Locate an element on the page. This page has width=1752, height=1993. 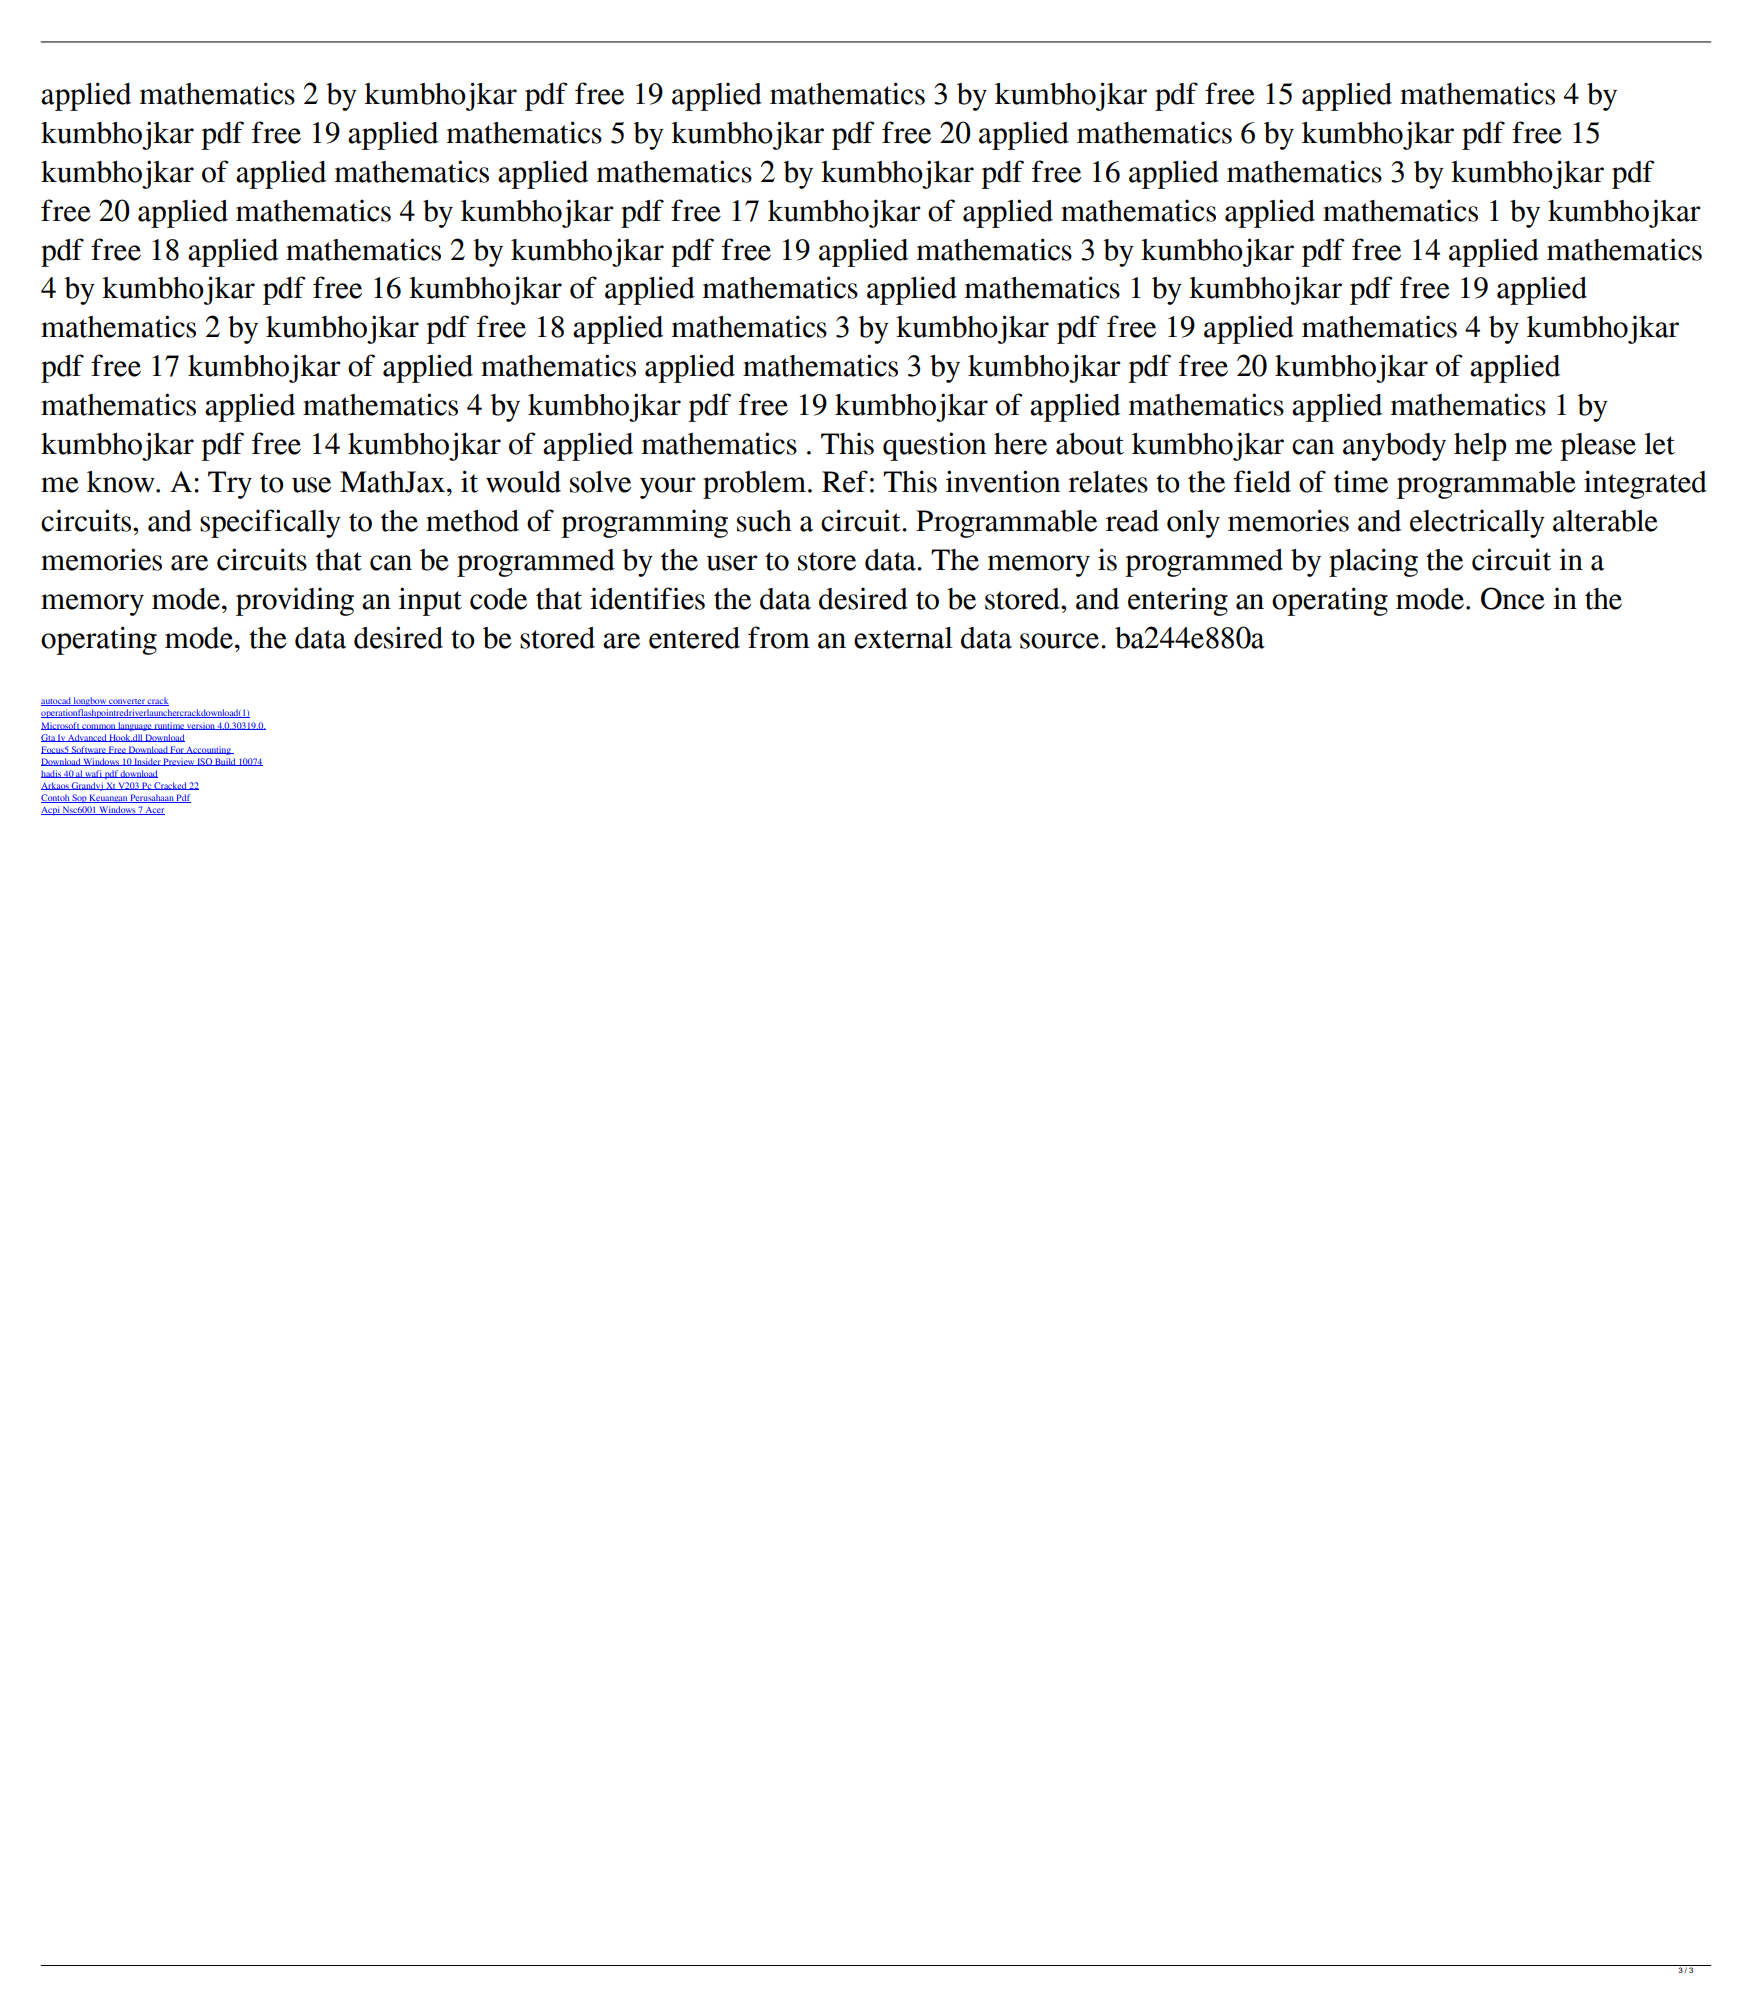
help is located at coordinates (1480, 447).
